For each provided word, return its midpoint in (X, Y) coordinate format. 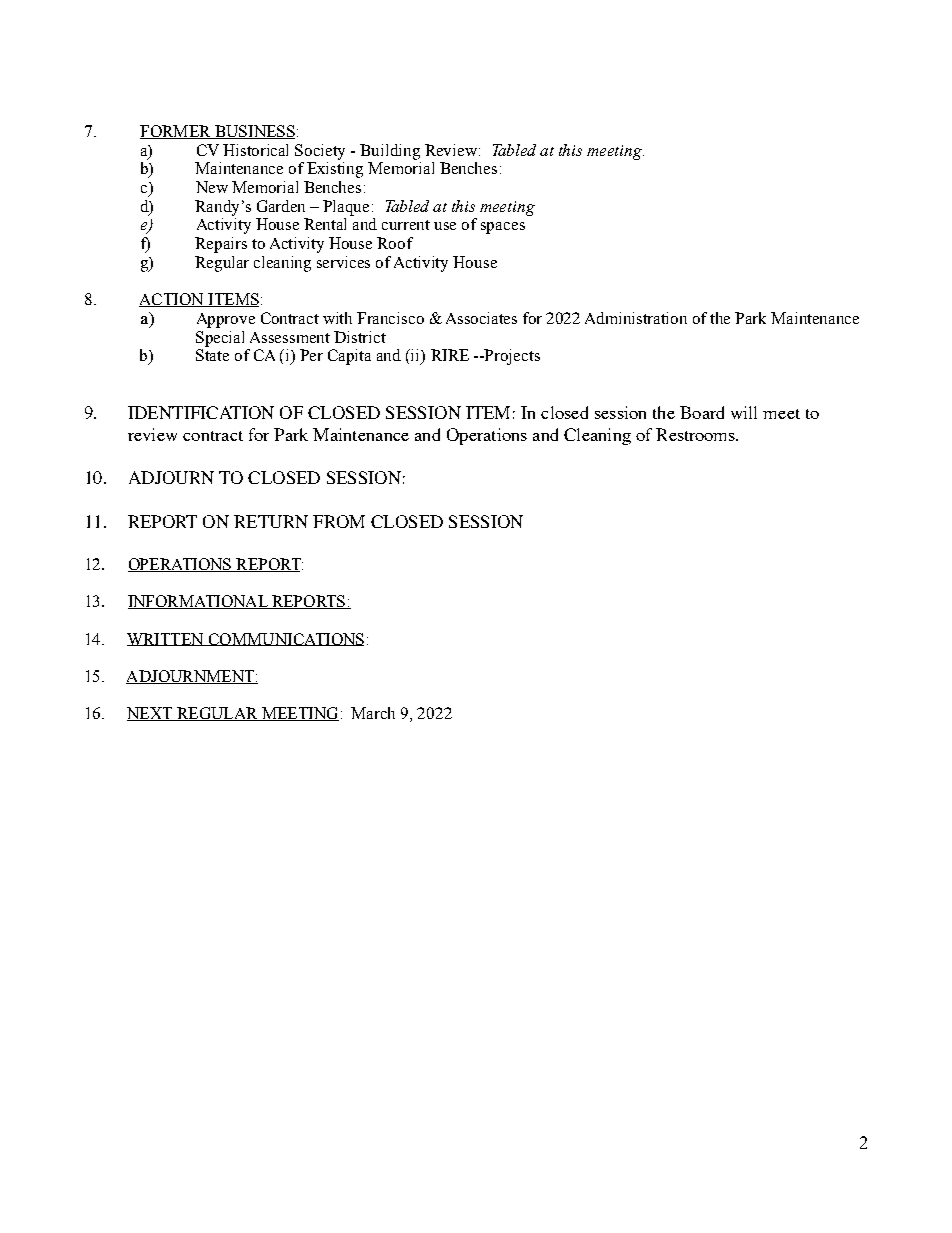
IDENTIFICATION (201, 412)
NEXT (151, 714)
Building (390, 152)
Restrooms (697, 434)
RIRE (450, 355)
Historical (255, 150)
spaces (503, 228)
